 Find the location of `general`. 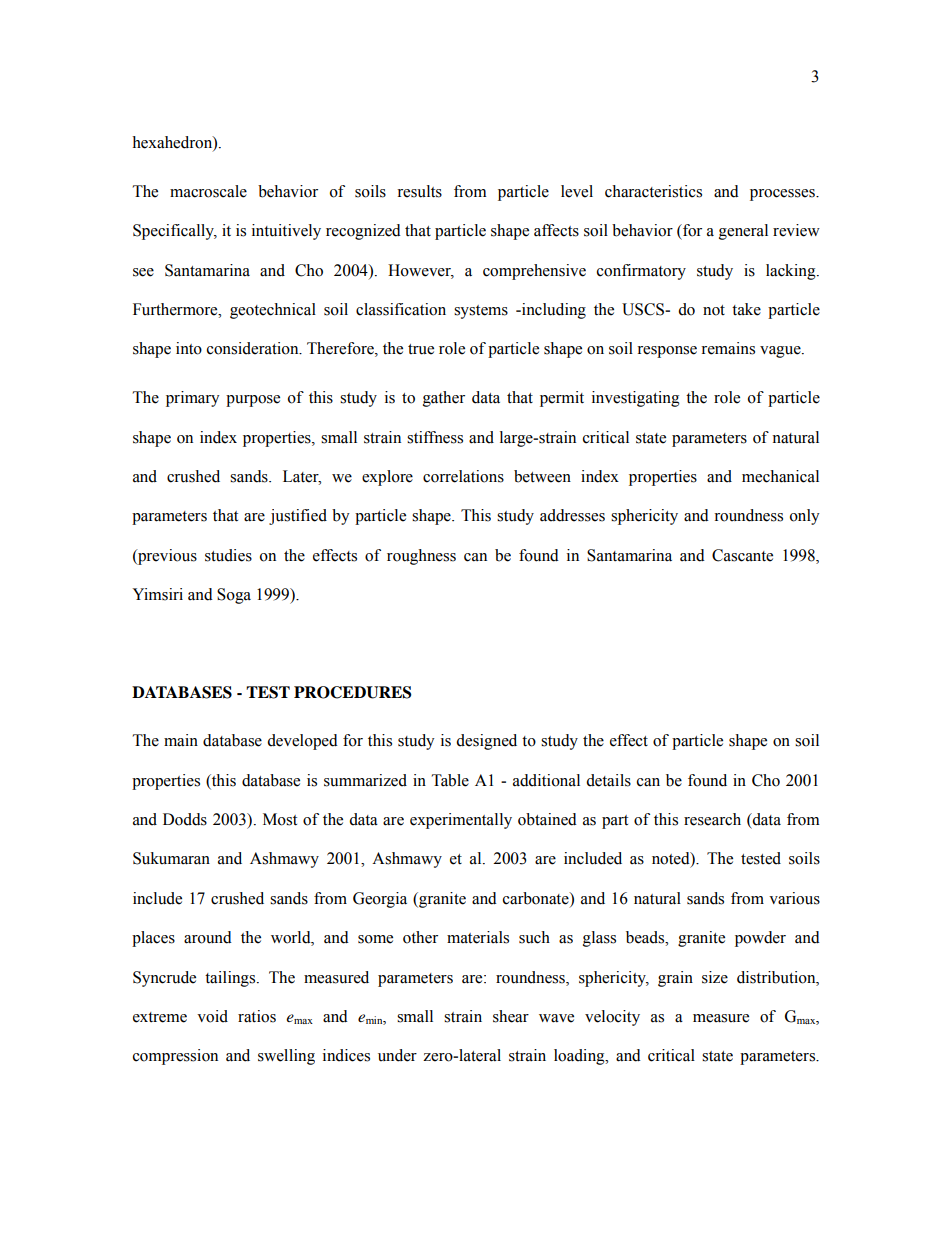

general is located at coordinates (743, 232).
